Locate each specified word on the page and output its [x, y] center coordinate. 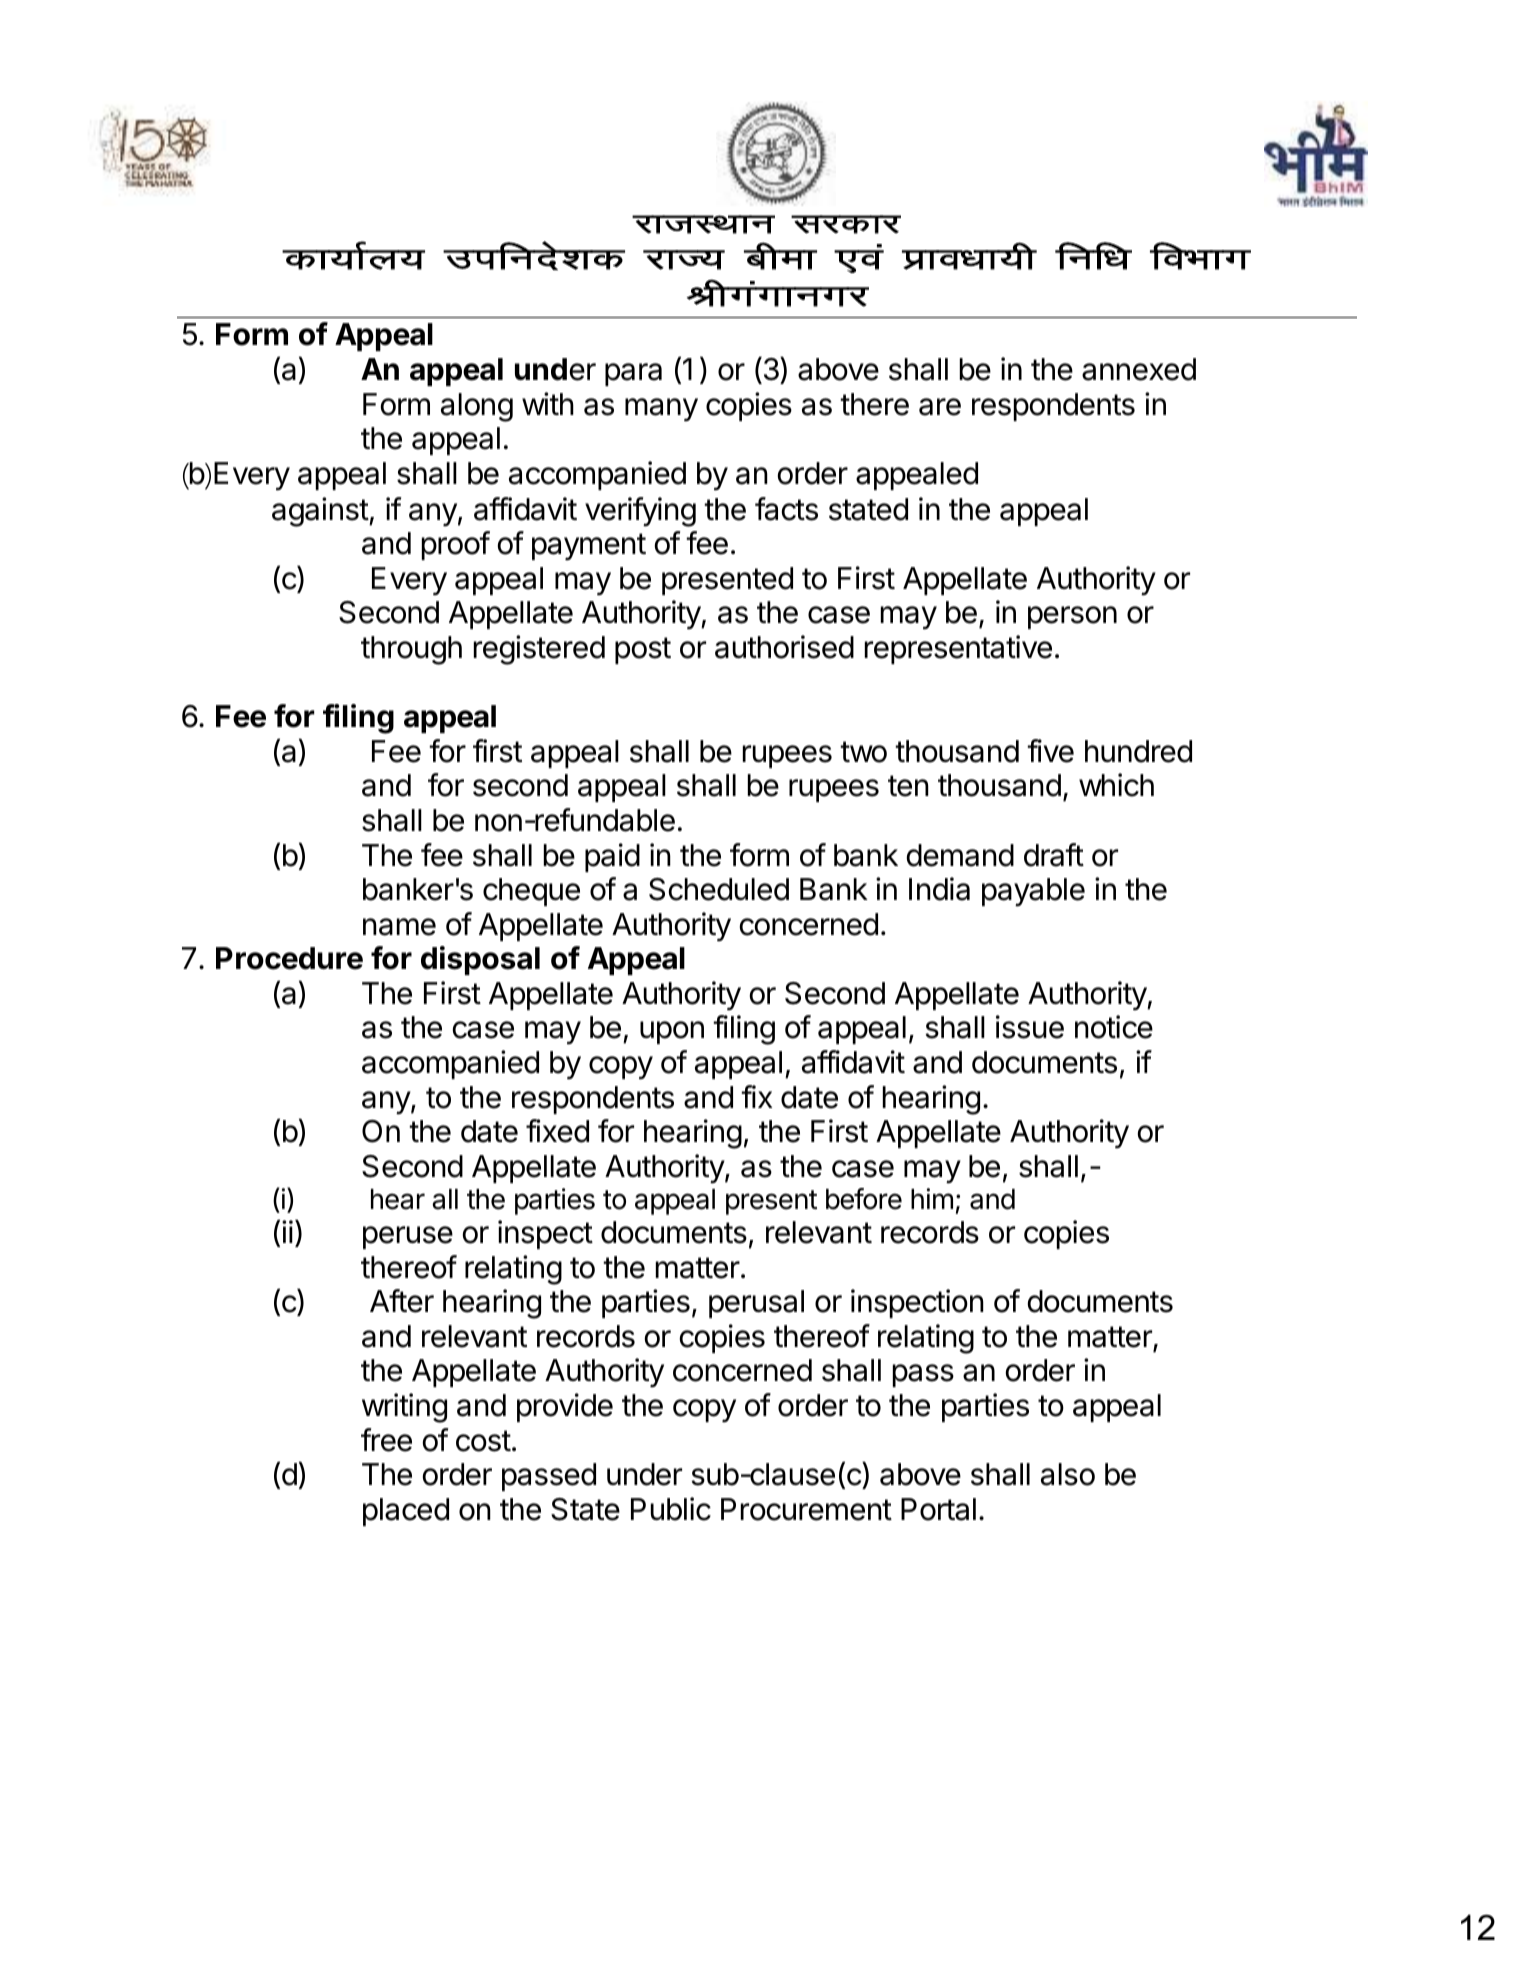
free [386, 1440]
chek [780, 256]
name [399, 927]
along [477, 407]
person [1072, 617]
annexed [1139, 369]
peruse [408, 1237]
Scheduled [719, 889]
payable [1033, 892]
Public [671, 1509]
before [864, 1199]
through [411, 650]
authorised [784, 647]
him [932, 1198]
